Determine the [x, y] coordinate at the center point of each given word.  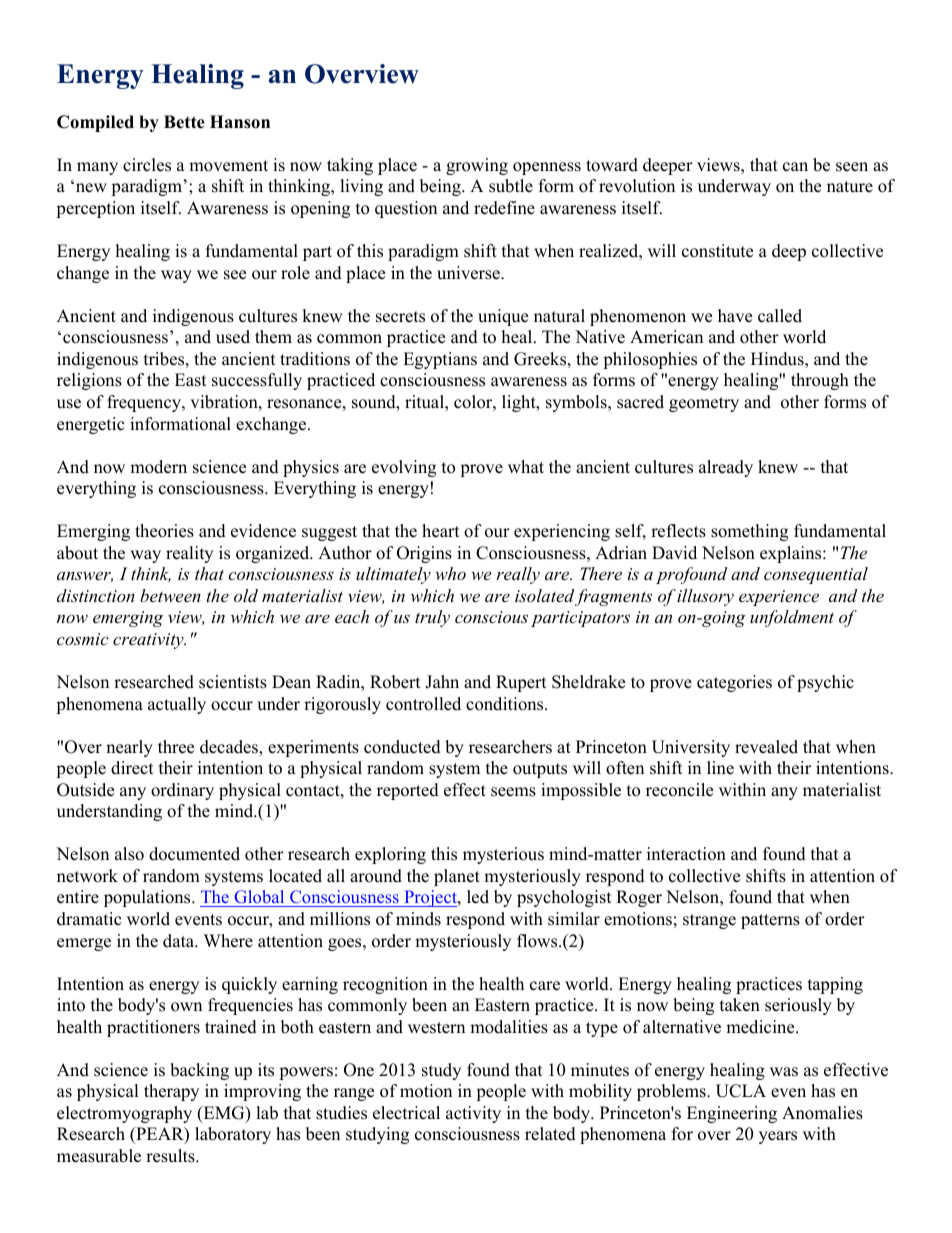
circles [147, 165]
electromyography [124, 1114]
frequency [145, 403]
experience [779, 598]
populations [148, 898]
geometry [704, 404]
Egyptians [440, 360]
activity [473, 1114]
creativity [149, 641]
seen [852, 167]
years [778, 1137]
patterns [770, 921]
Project [430, 898]
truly [432, 618]
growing [477, 166]
